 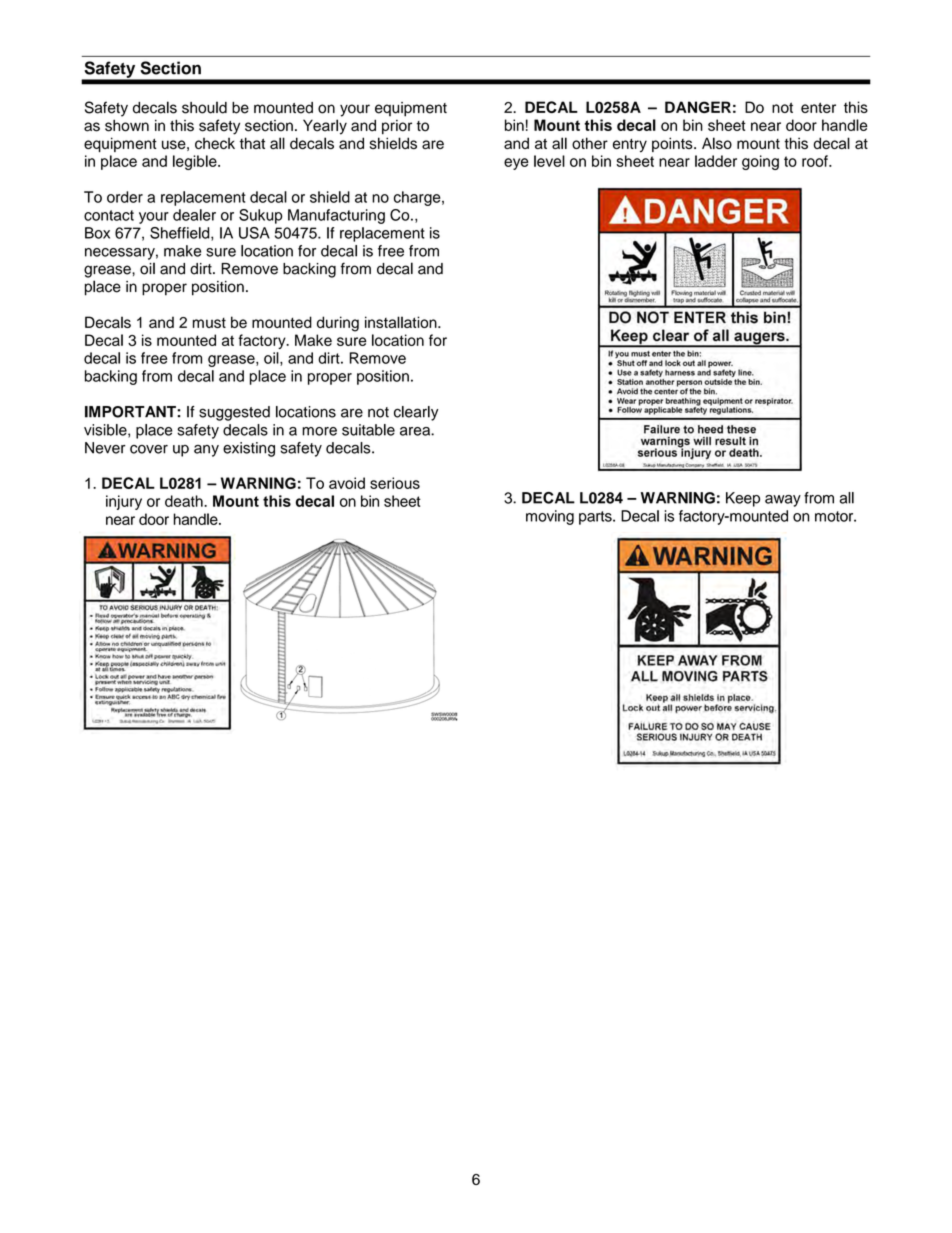 I want to click on clearly, so click(x=416, y=413).
